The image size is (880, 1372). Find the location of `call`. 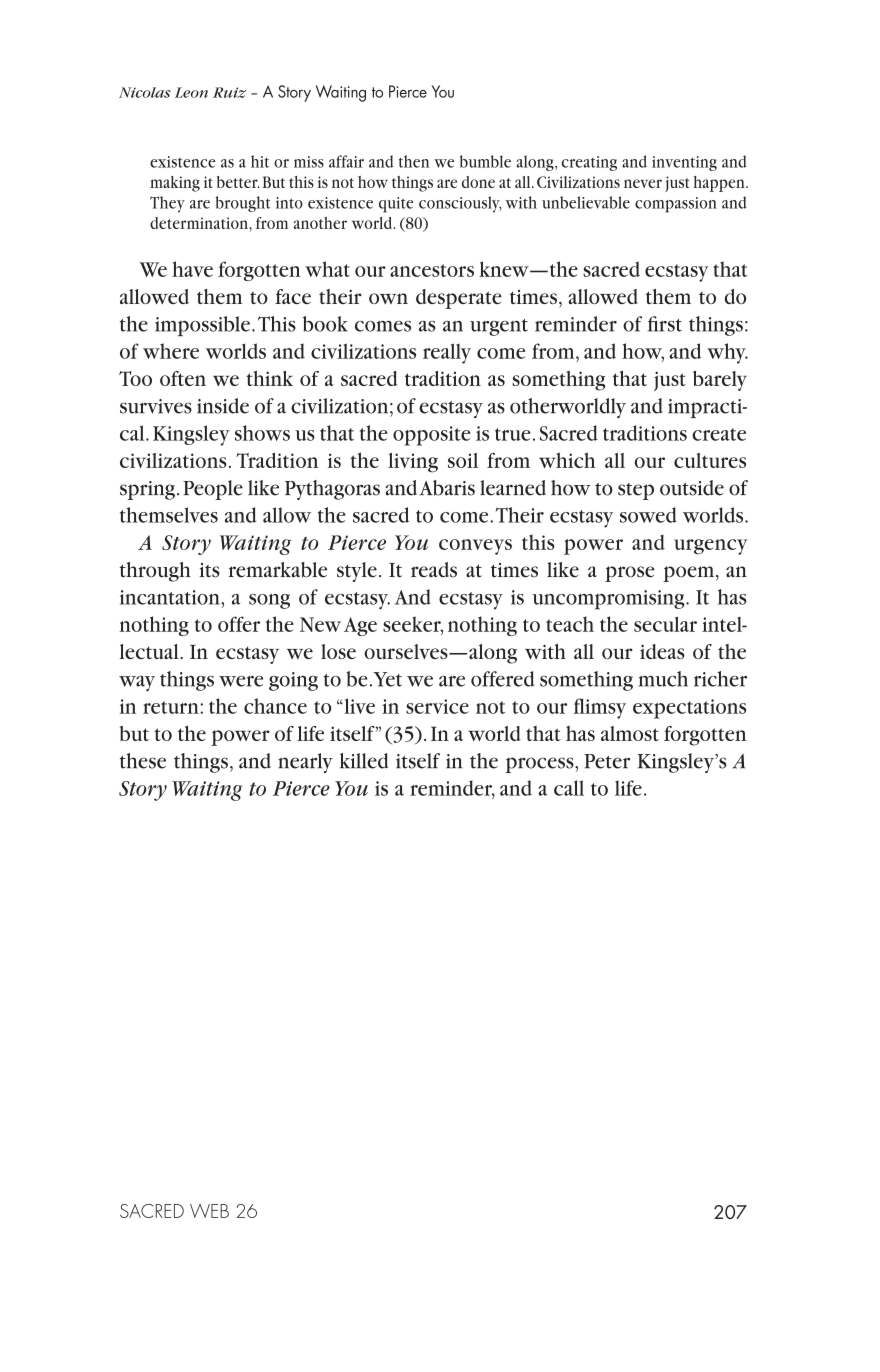

call is located at coordinates (569, 788).
